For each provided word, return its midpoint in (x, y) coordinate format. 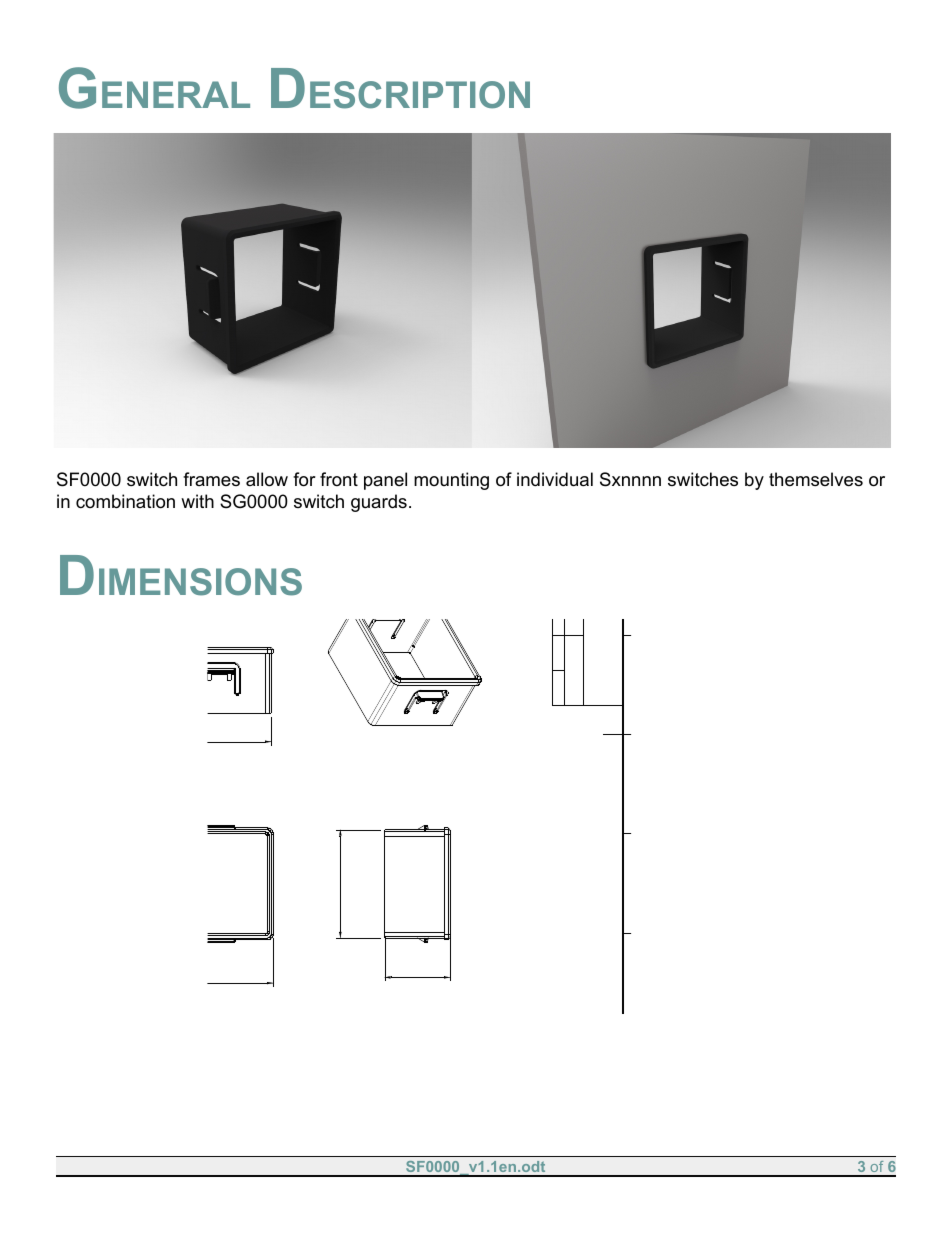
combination (125, 501)
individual (555, 479)
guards (379, 503)
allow (267, 479)
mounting (451, 481)
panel (385, 481)
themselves (816, 479)
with (197, 501)
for (304, 479)
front (339, 479)
